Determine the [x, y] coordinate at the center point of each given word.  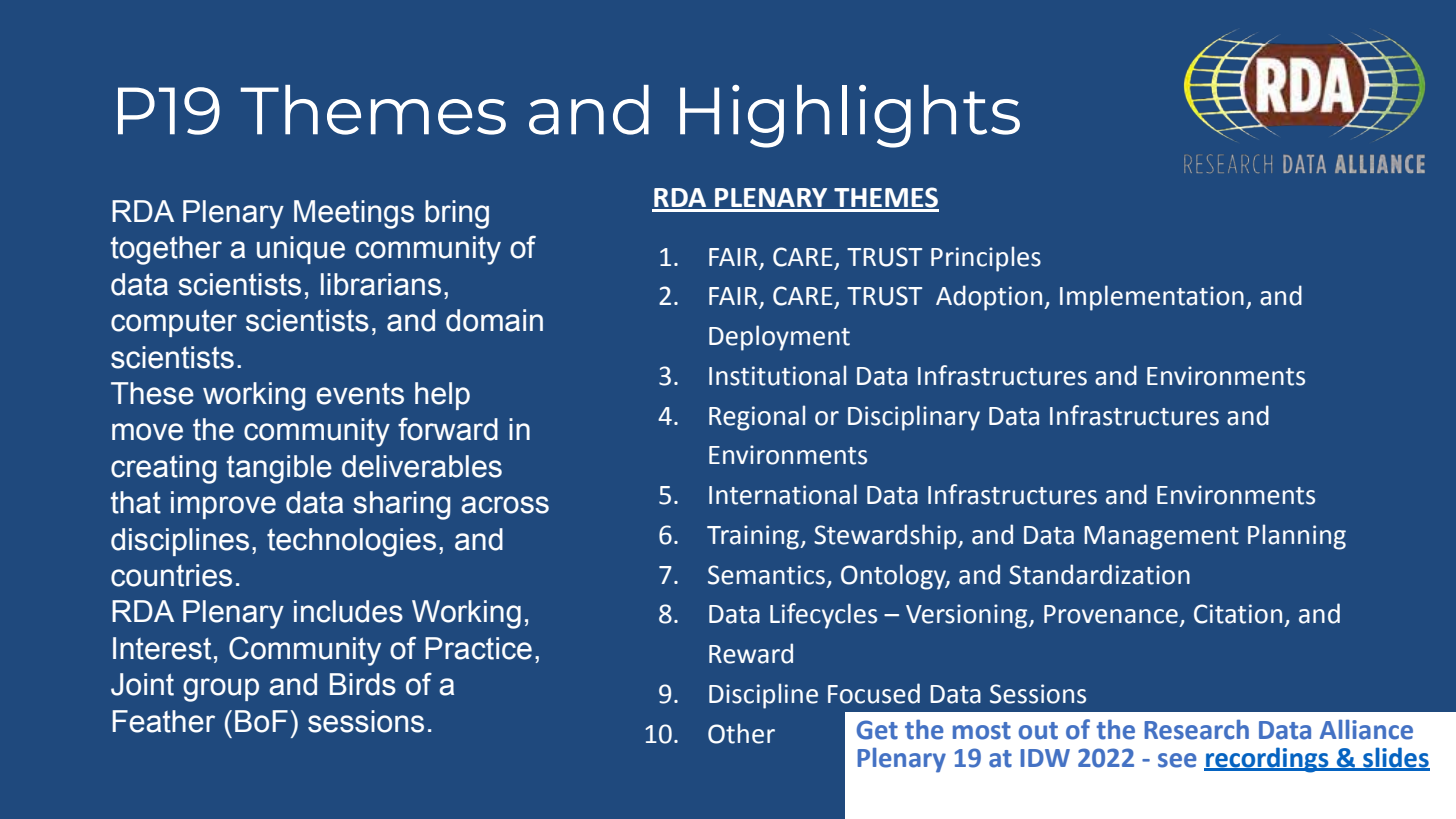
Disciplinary [914, 418]
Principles [986, 259]
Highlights [850, 116]
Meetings [354, 214]
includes [348, 611]
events [360, 394]
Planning [1297, 537]
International [783, 494]
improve [223, 505]
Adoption [990, 298]
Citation [1238, 614]
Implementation [1152, 298]
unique [301, 250]
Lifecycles [823, 616]
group [221, 690]
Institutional [777, 375]
